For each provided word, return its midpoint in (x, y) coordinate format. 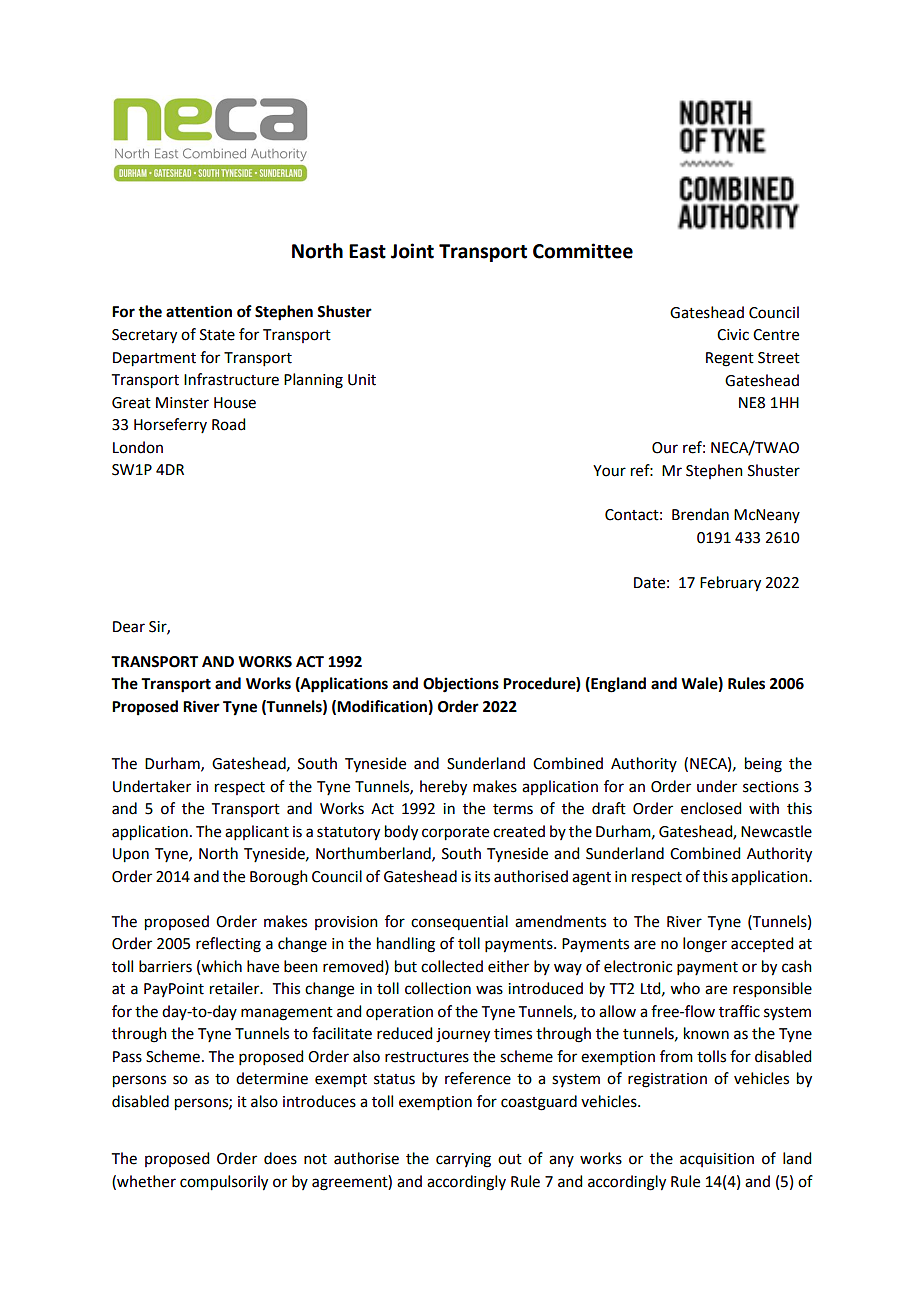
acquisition (717, 1160)
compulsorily (224, 1183)
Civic (733, 335)
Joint (412, 251)
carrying (463, 1160)
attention (199, 311)
